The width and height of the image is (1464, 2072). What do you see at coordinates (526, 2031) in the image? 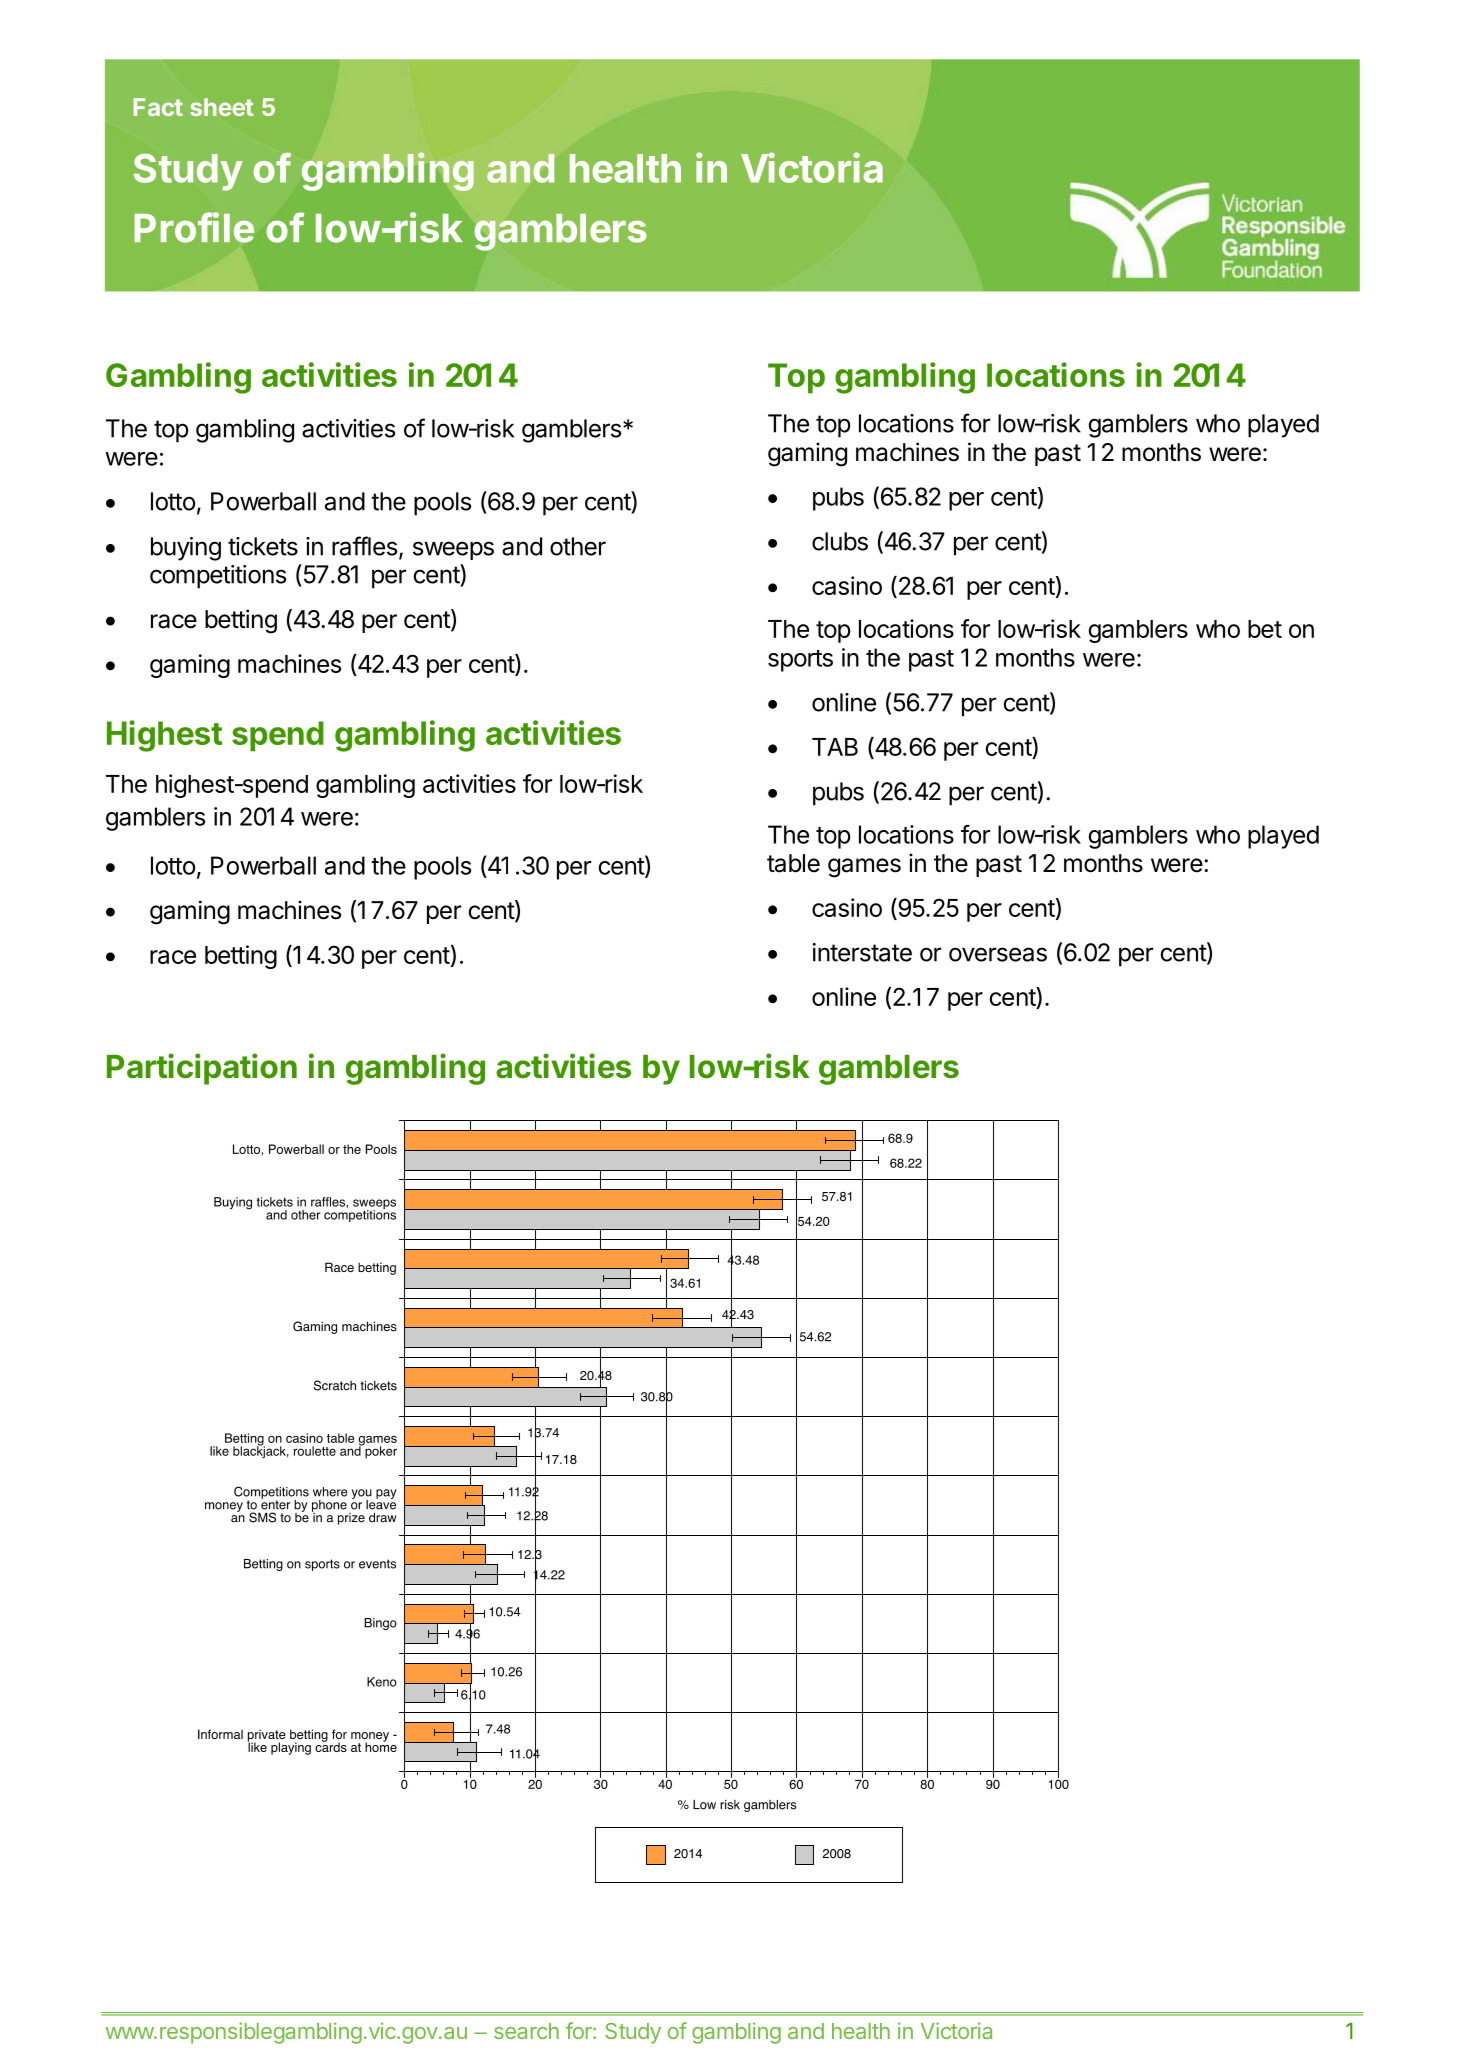
I see `search` at bounding box center [526, 2031].
